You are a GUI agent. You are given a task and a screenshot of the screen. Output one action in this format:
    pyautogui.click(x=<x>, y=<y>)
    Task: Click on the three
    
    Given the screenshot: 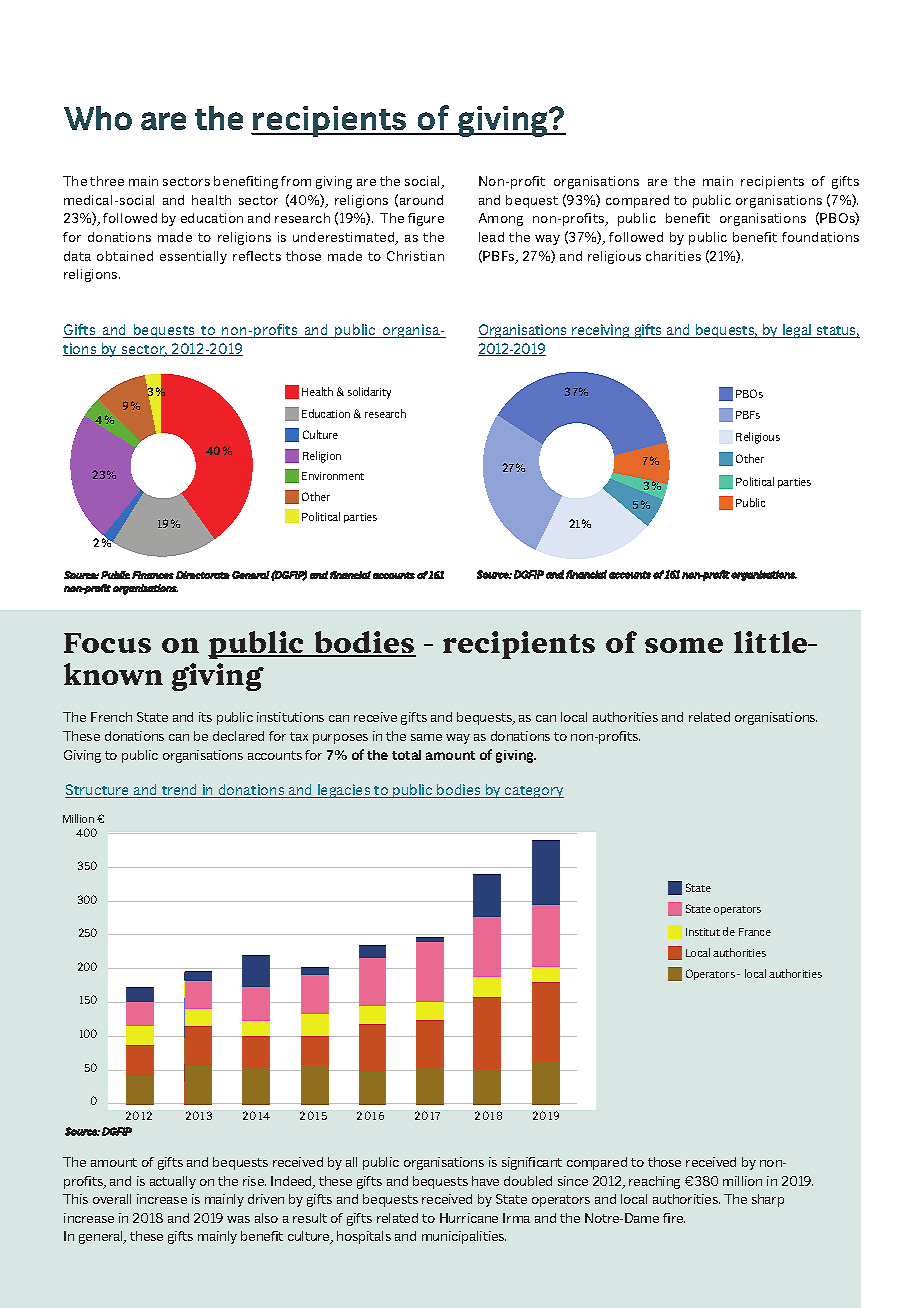 What is the action you would take?
    pyautogui.click(x=107, y=181)
